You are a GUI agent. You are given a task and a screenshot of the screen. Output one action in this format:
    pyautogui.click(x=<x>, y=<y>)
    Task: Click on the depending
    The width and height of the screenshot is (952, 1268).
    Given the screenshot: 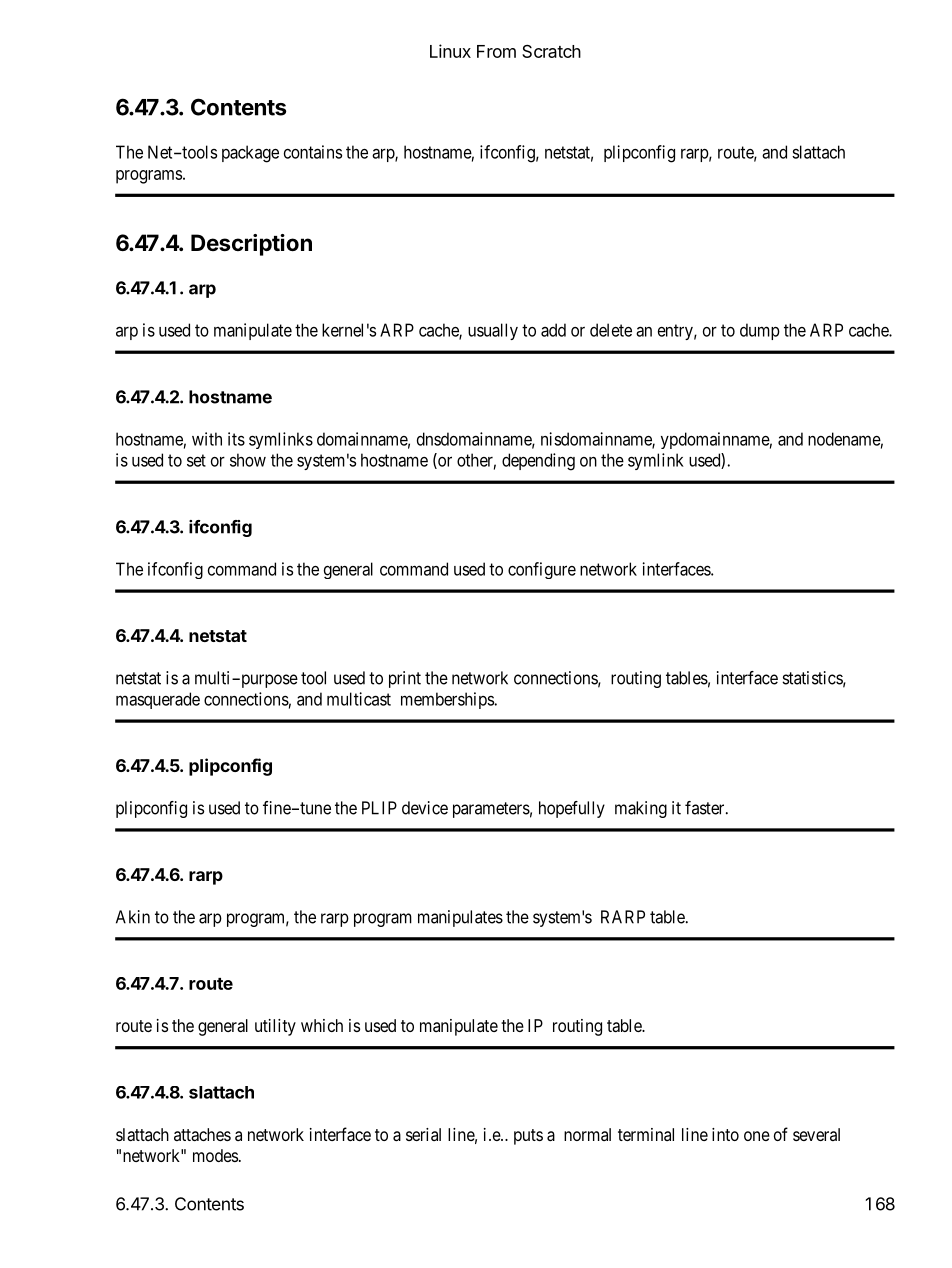 What is the action you would take?
    pyautogui.click(x=538, y=462)
